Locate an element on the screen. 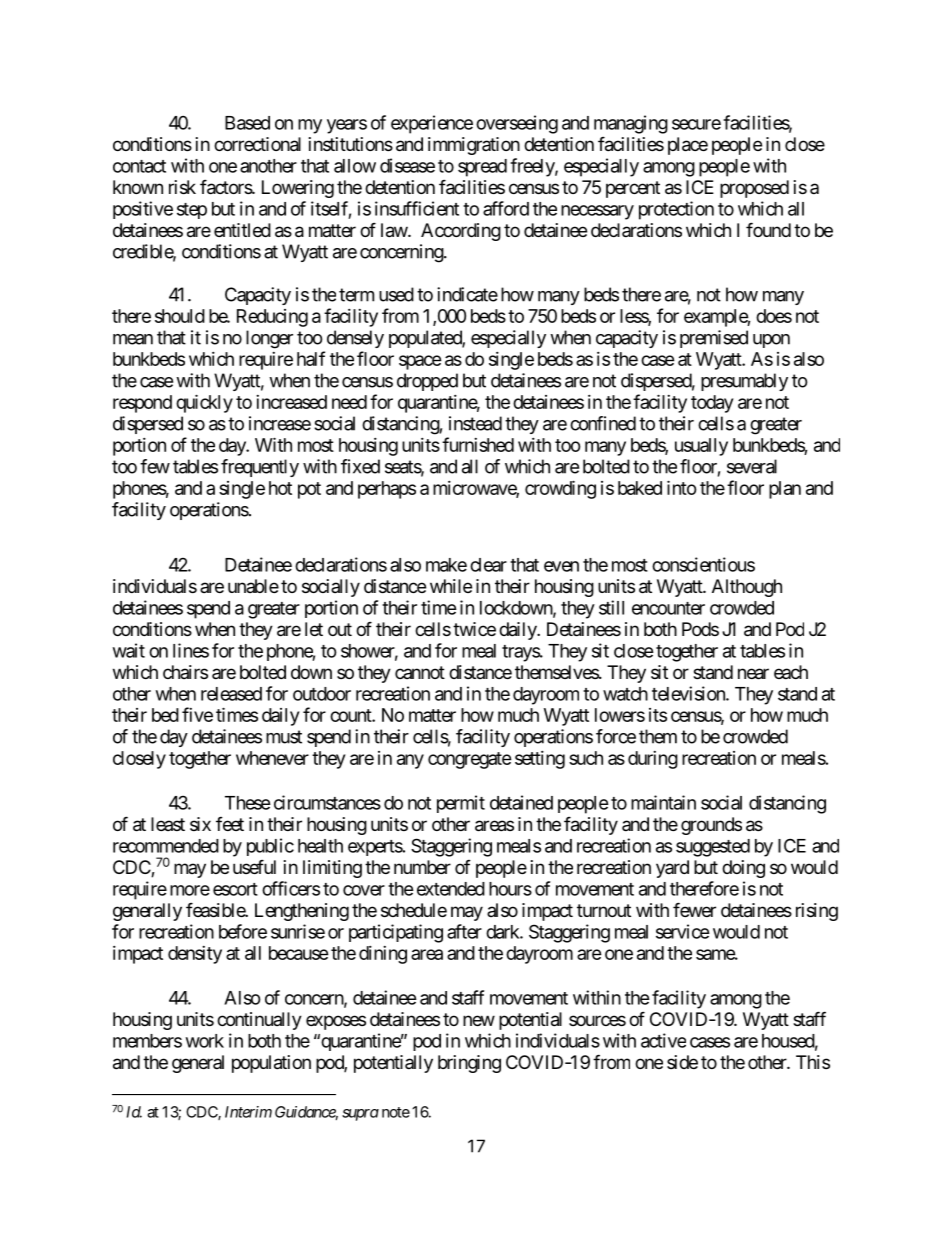  dropped is located at coordinates (427, 382).
